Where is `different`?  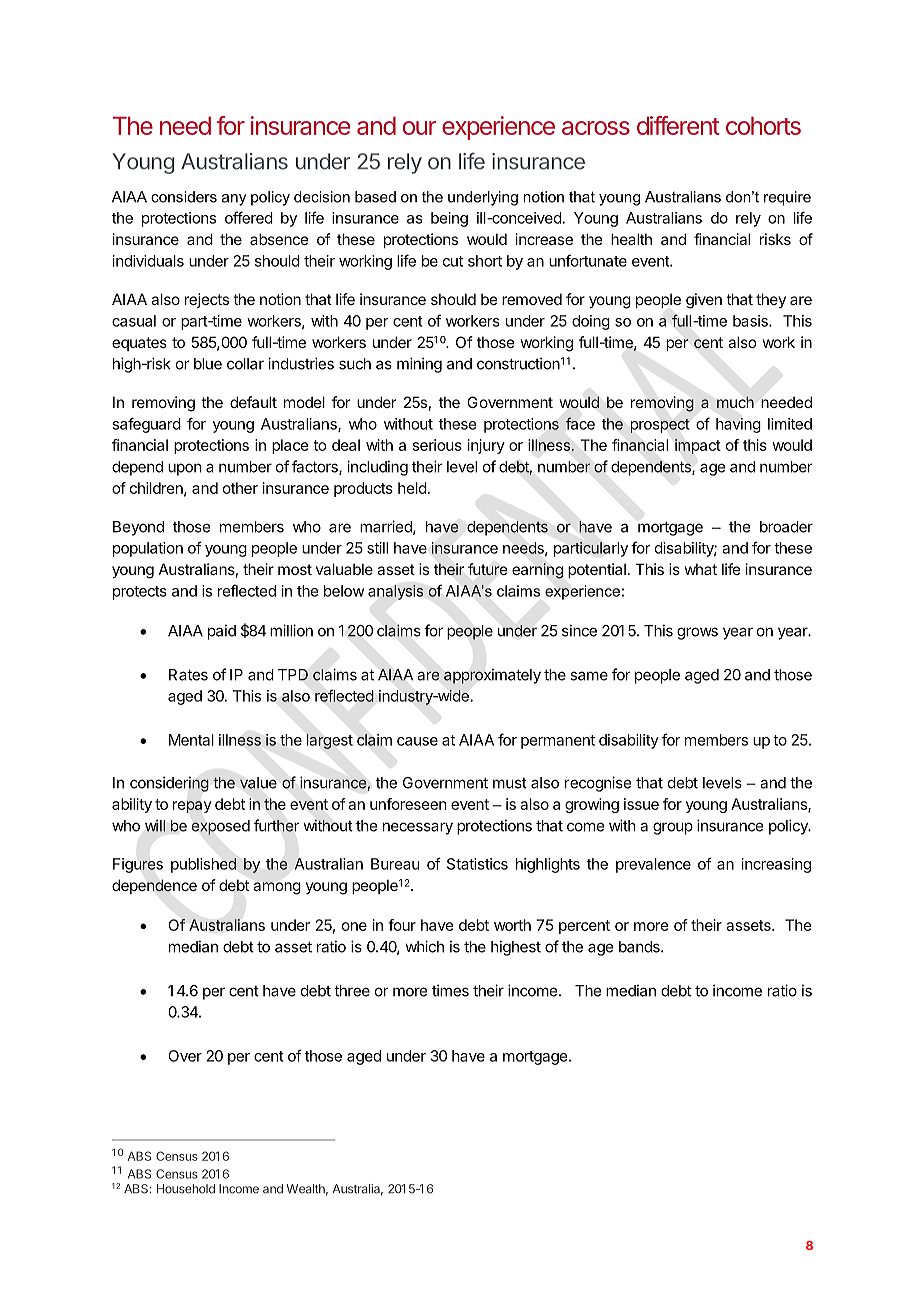 different is located at coordinates (678, 125).
